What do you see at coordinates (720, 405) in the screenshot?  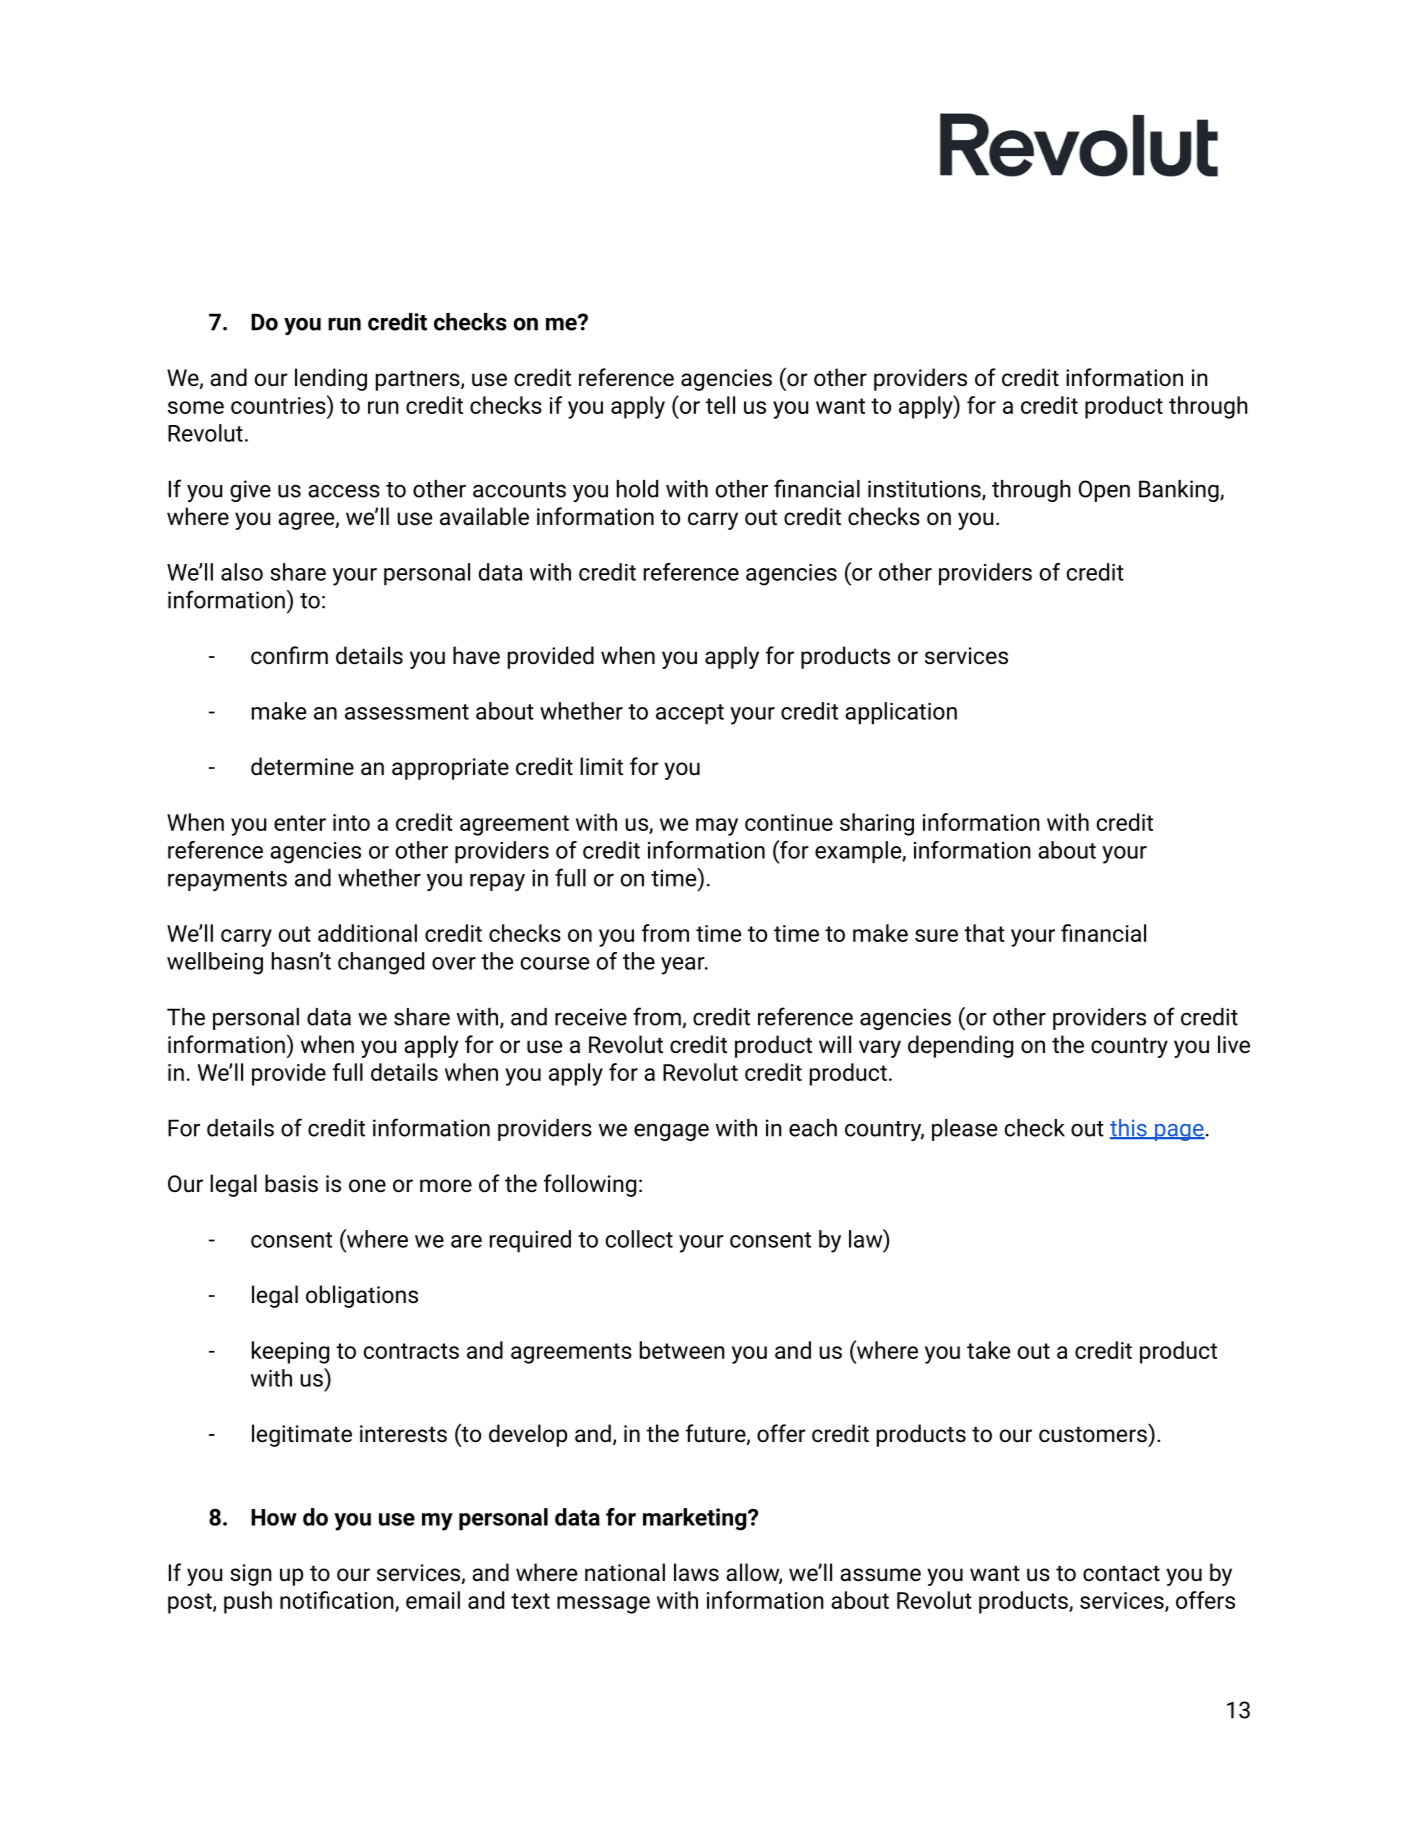 I see `tell` at bounding box center [720, 405].
